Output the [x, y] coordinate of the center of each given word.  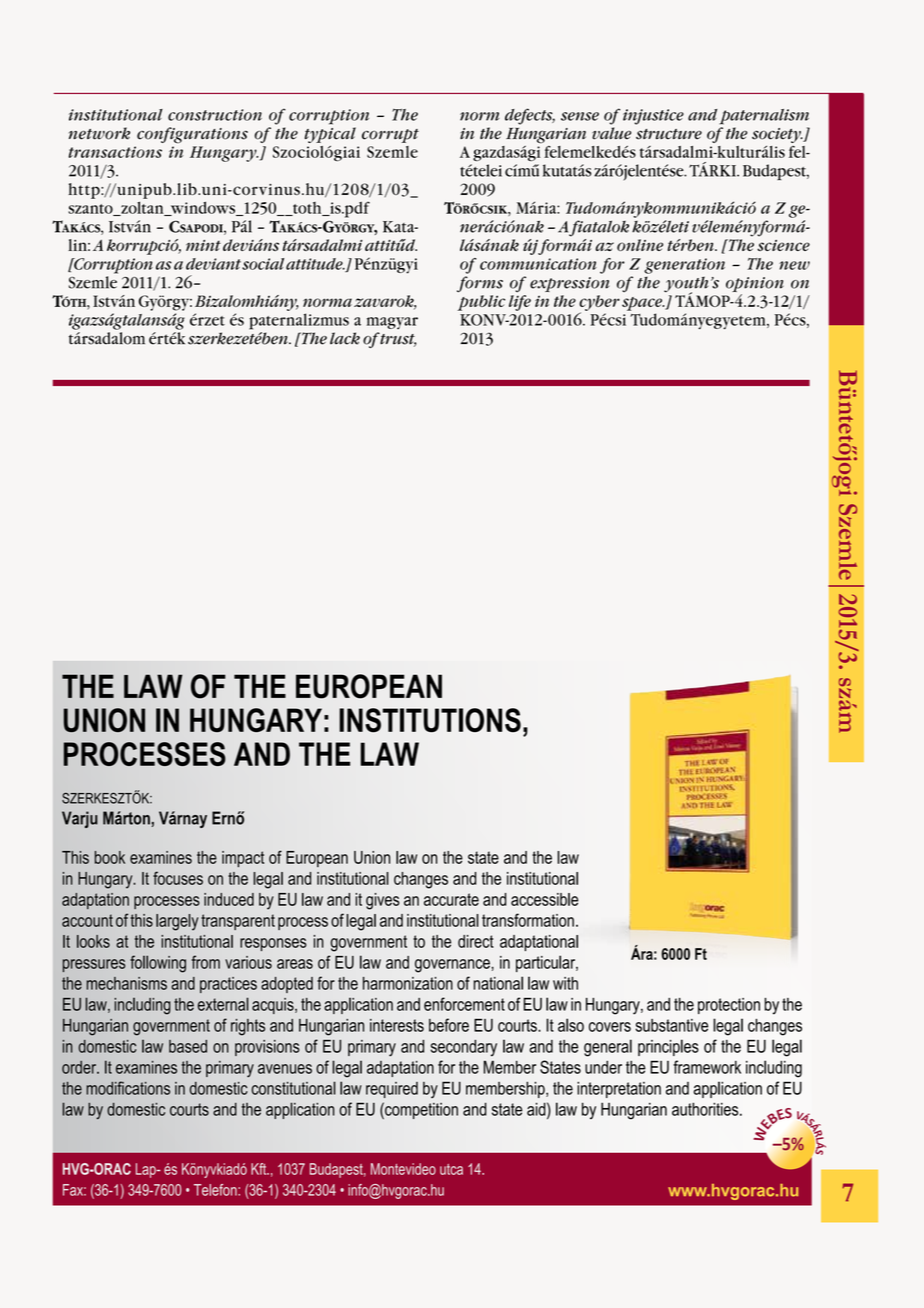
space [643, 304]
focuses [178, 878]
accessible [545, 899]
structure [669, 134]
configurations [192, 135]
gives [383, 901]
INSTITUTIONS [430, 720]
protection [729, 1006]
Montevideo [403, 1169]
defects [530, 116]
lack [345, 338]
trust [398, 340]
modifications [128, 1088]
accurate [451, 899]
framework [707, 1067]
